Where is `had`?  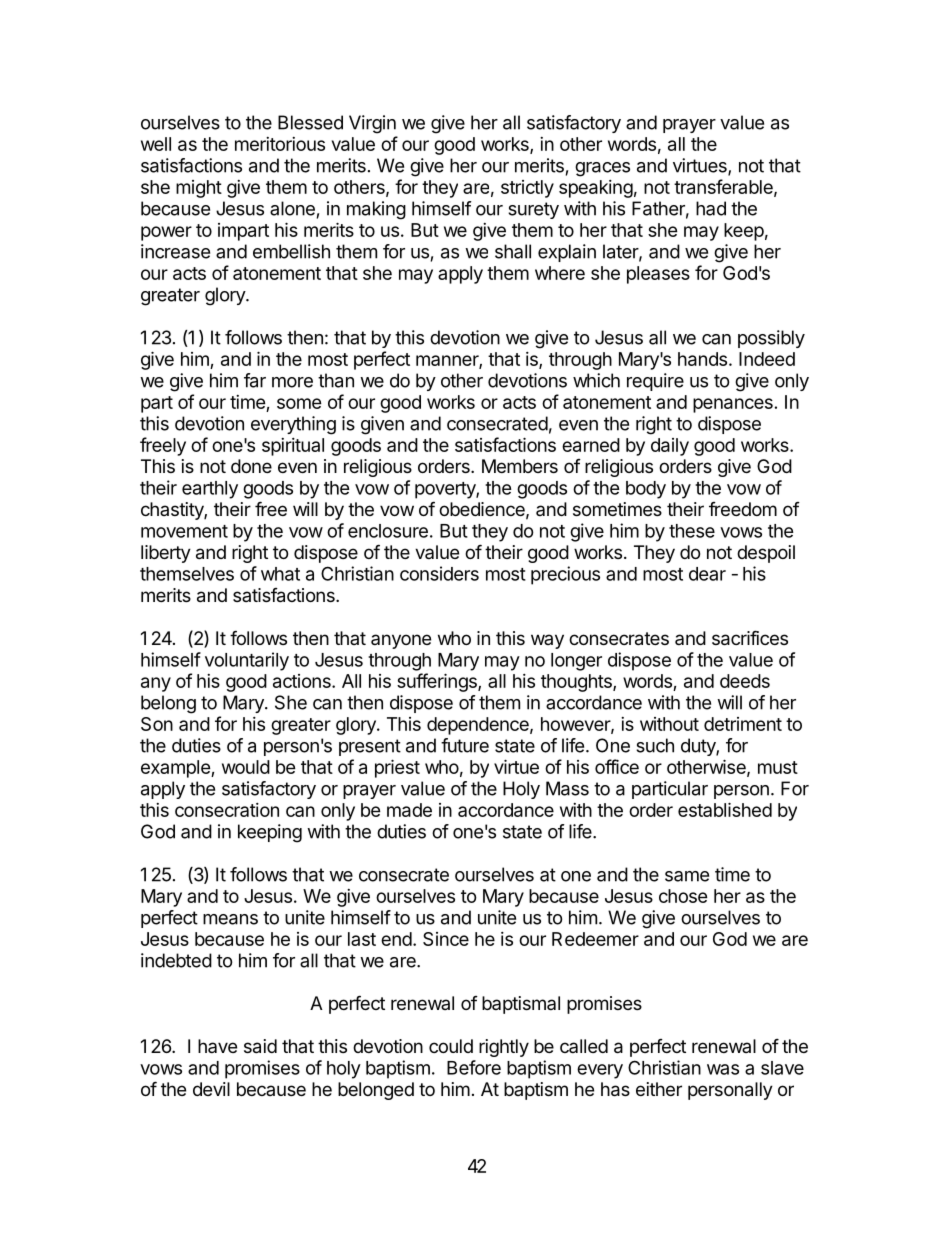 had is located at coordinates (711, 208).
